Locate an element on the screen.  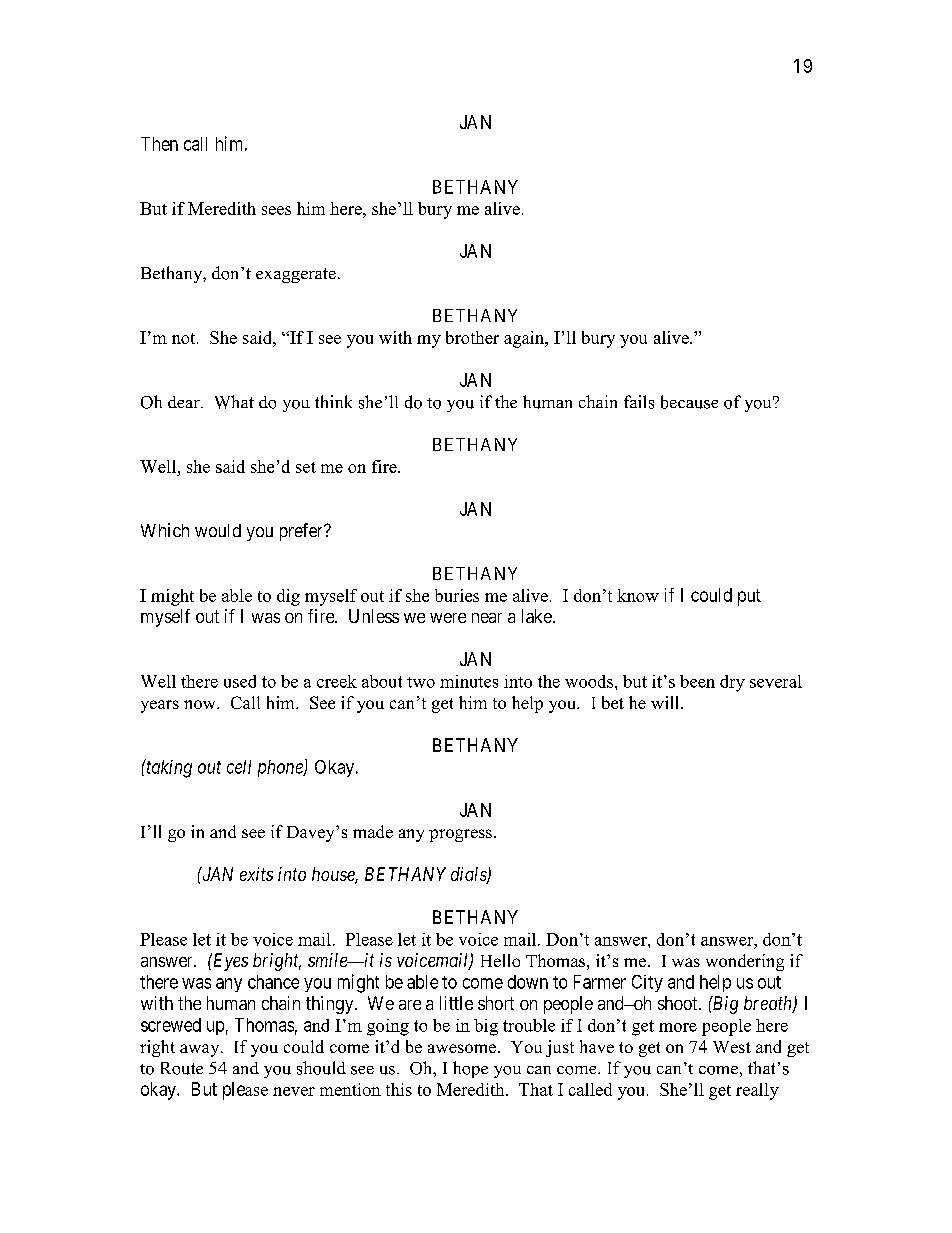
because is located at coordinates (689, 402).
